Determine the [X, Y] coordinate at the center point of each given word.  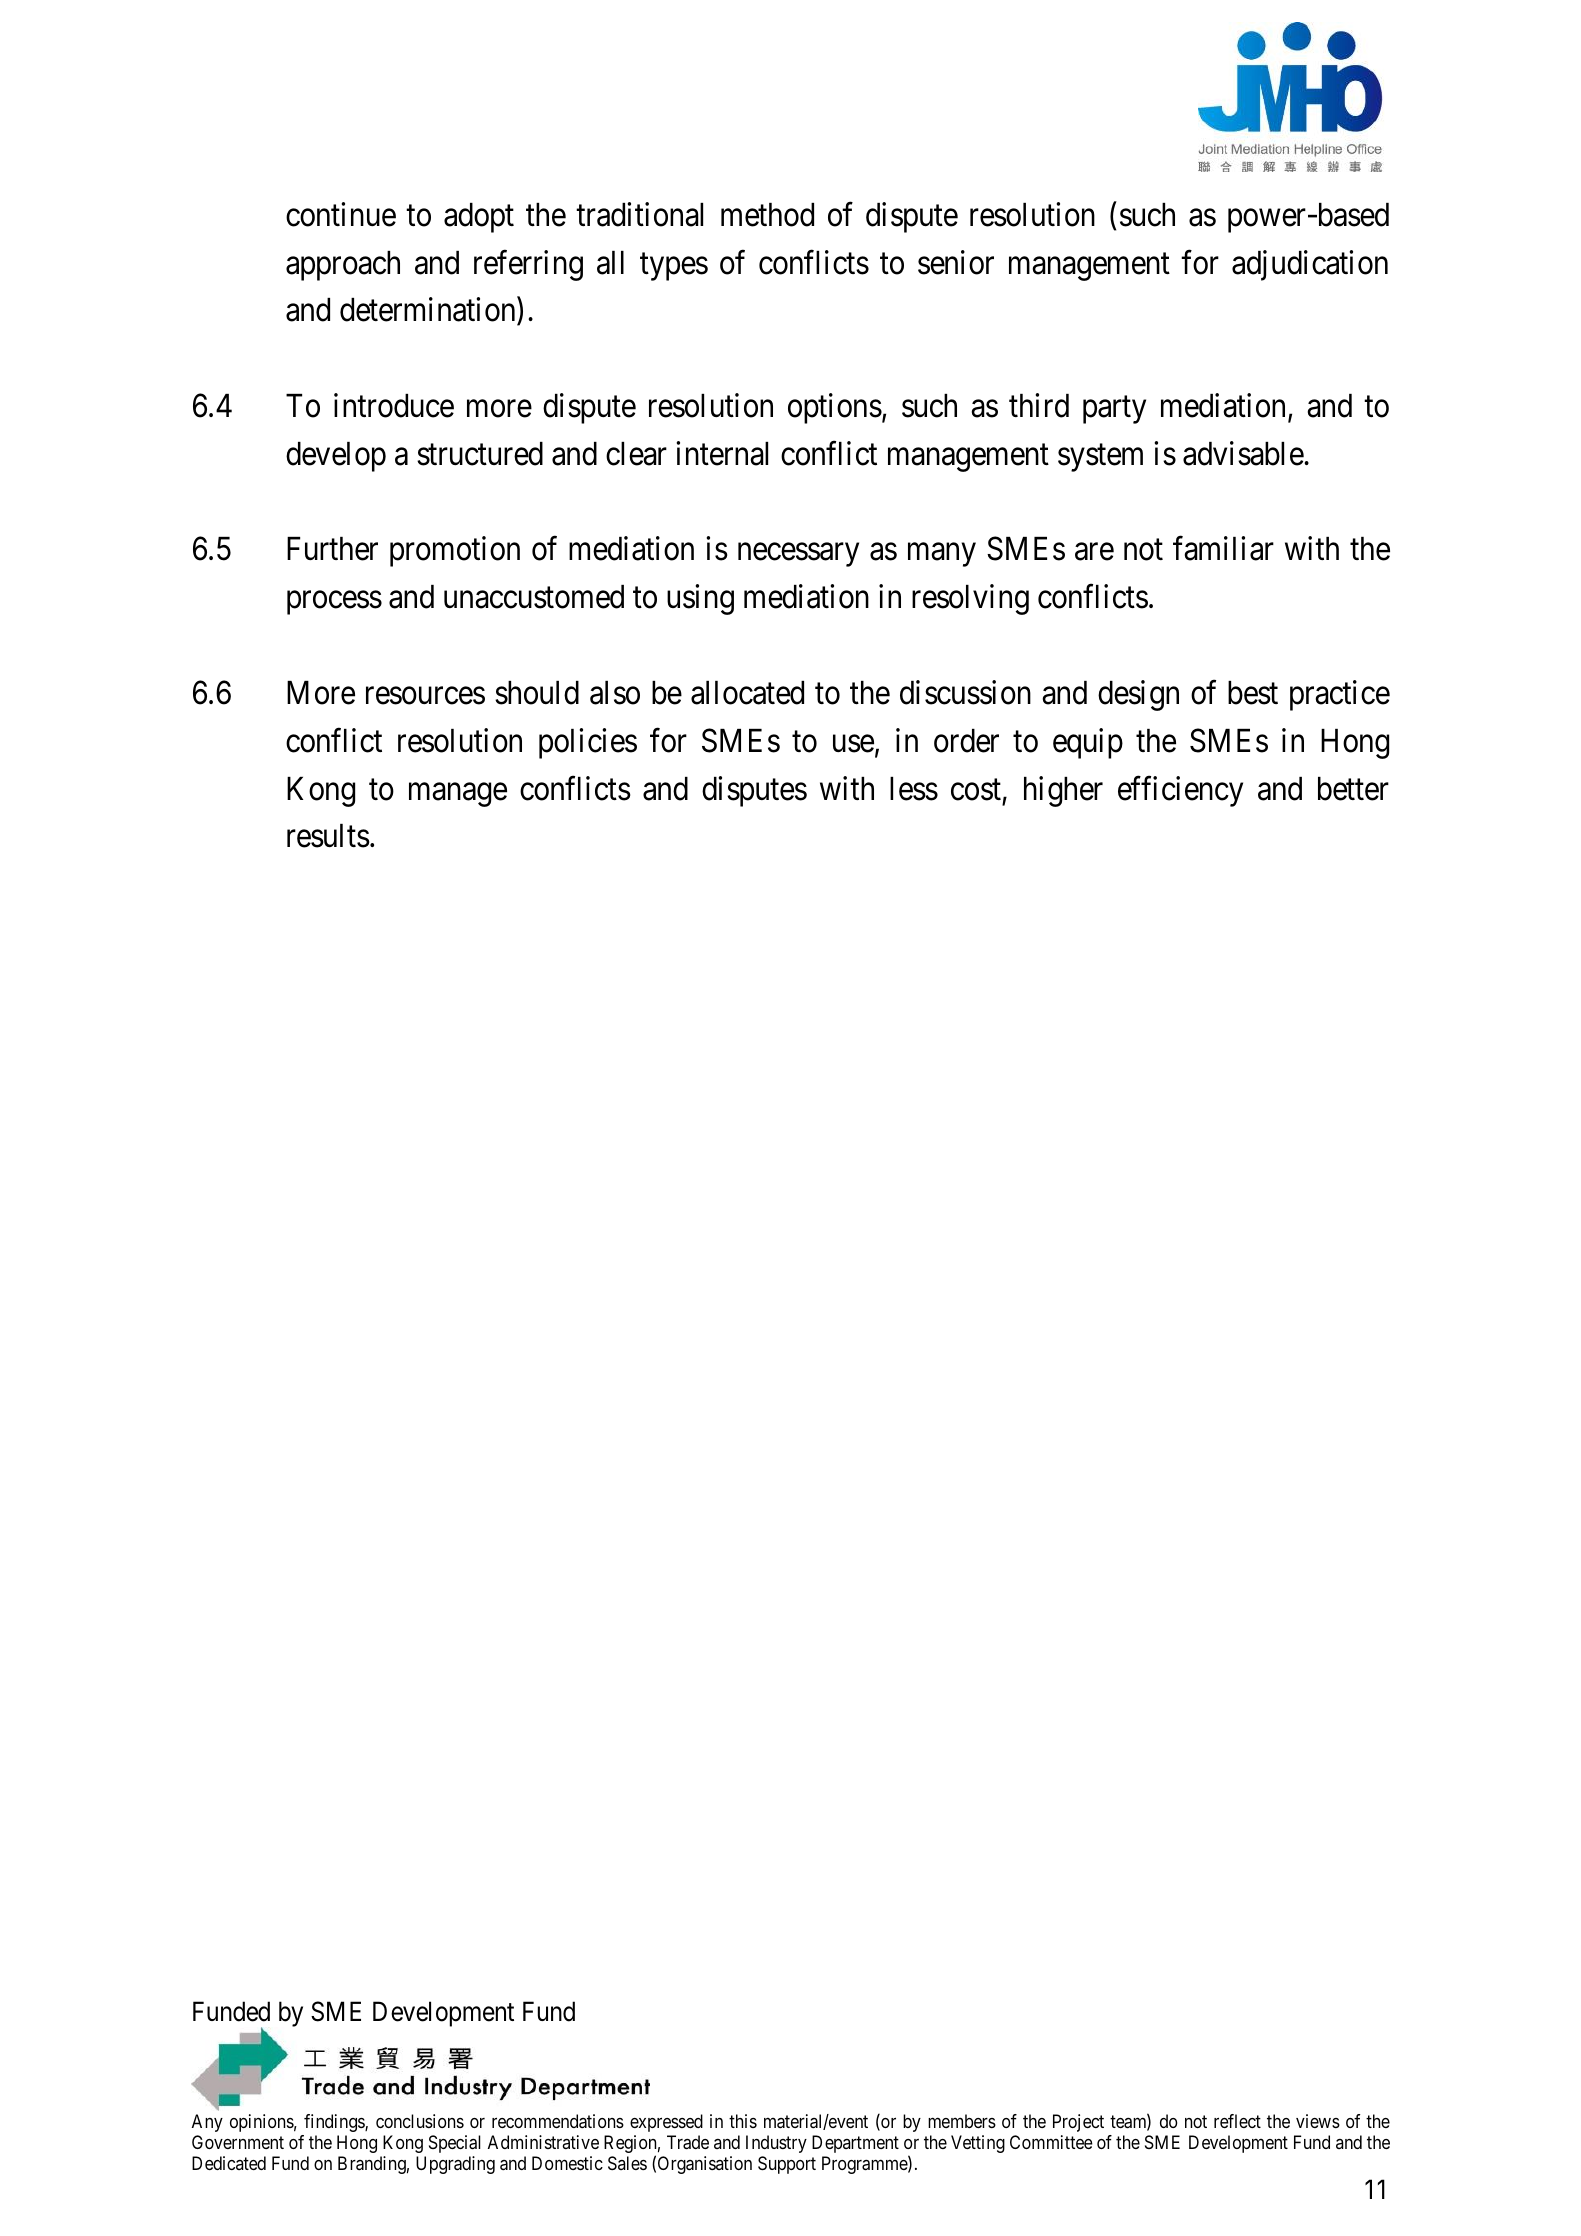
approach [343, 266]
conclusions [420, 2121]
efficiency [1180, 791]
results [328, 836]
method [767, 215]
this [743, 2121]
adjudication [1310, 265]
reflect [1237, 2121]
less [914, 789]
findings [335, 2123]
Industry [776, 2144]
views [1318, 2121]
